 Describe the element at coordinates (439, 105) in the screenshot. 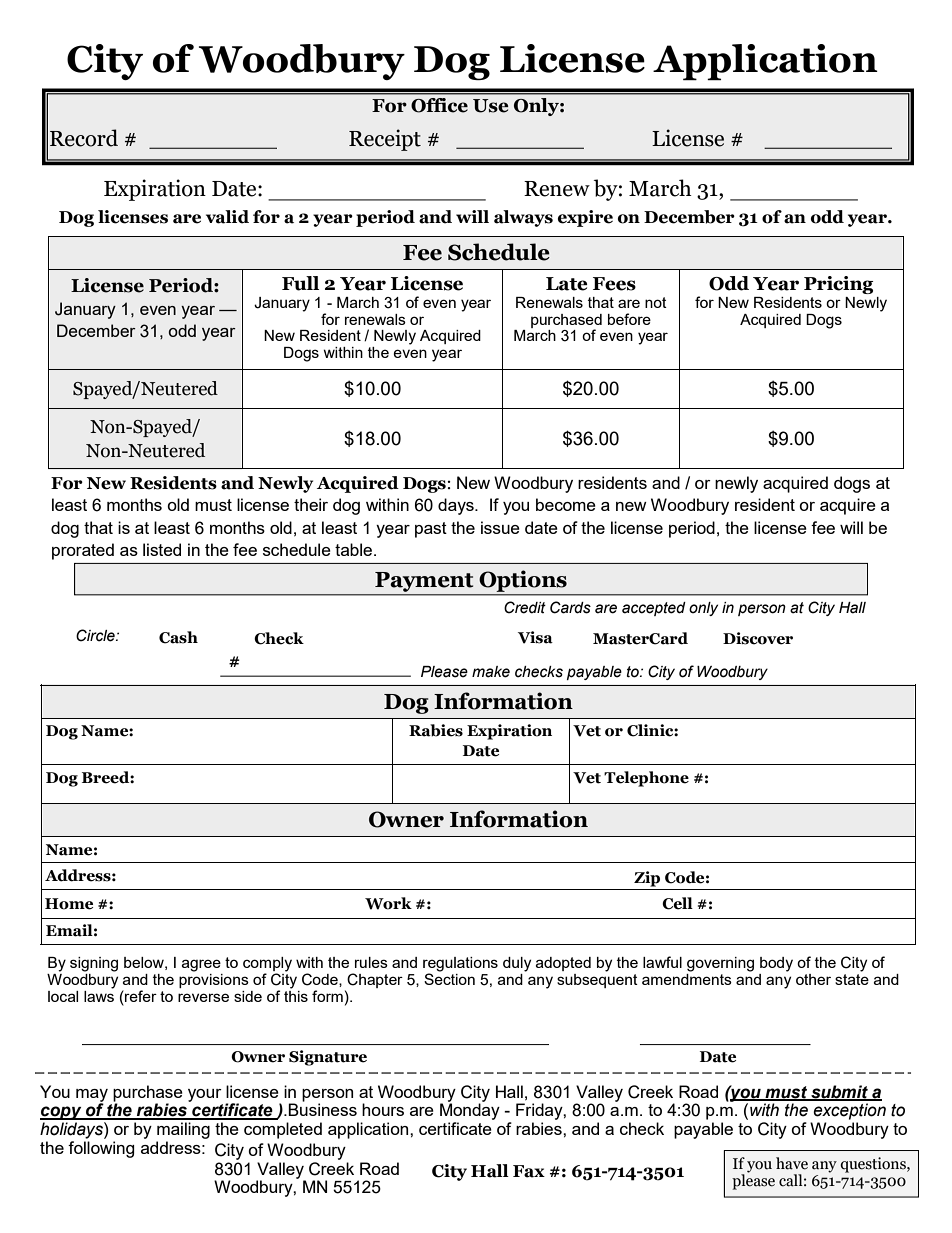

I see `Office` at that location.
